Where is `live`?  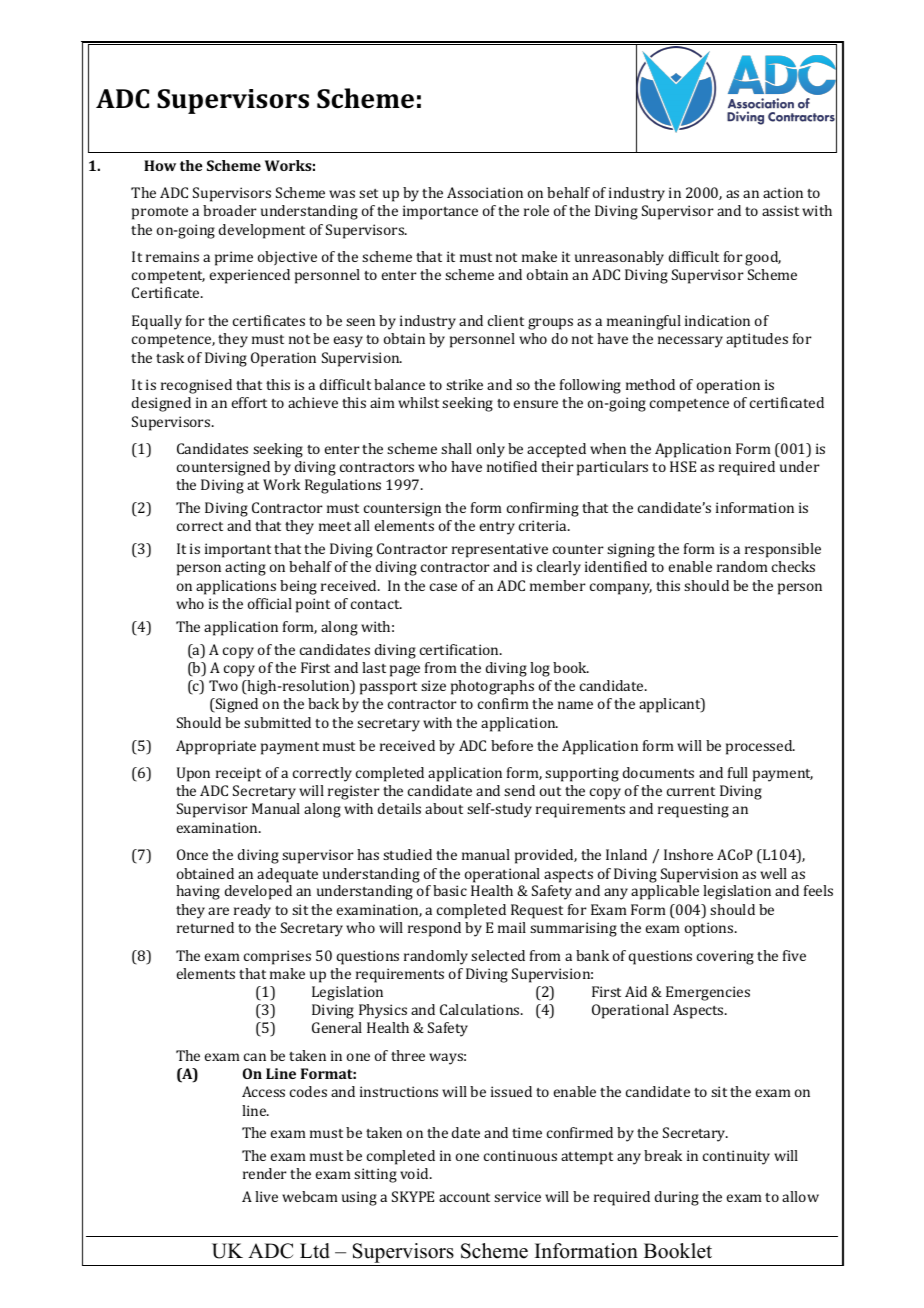
live is located at coordinates (266, 1196).
